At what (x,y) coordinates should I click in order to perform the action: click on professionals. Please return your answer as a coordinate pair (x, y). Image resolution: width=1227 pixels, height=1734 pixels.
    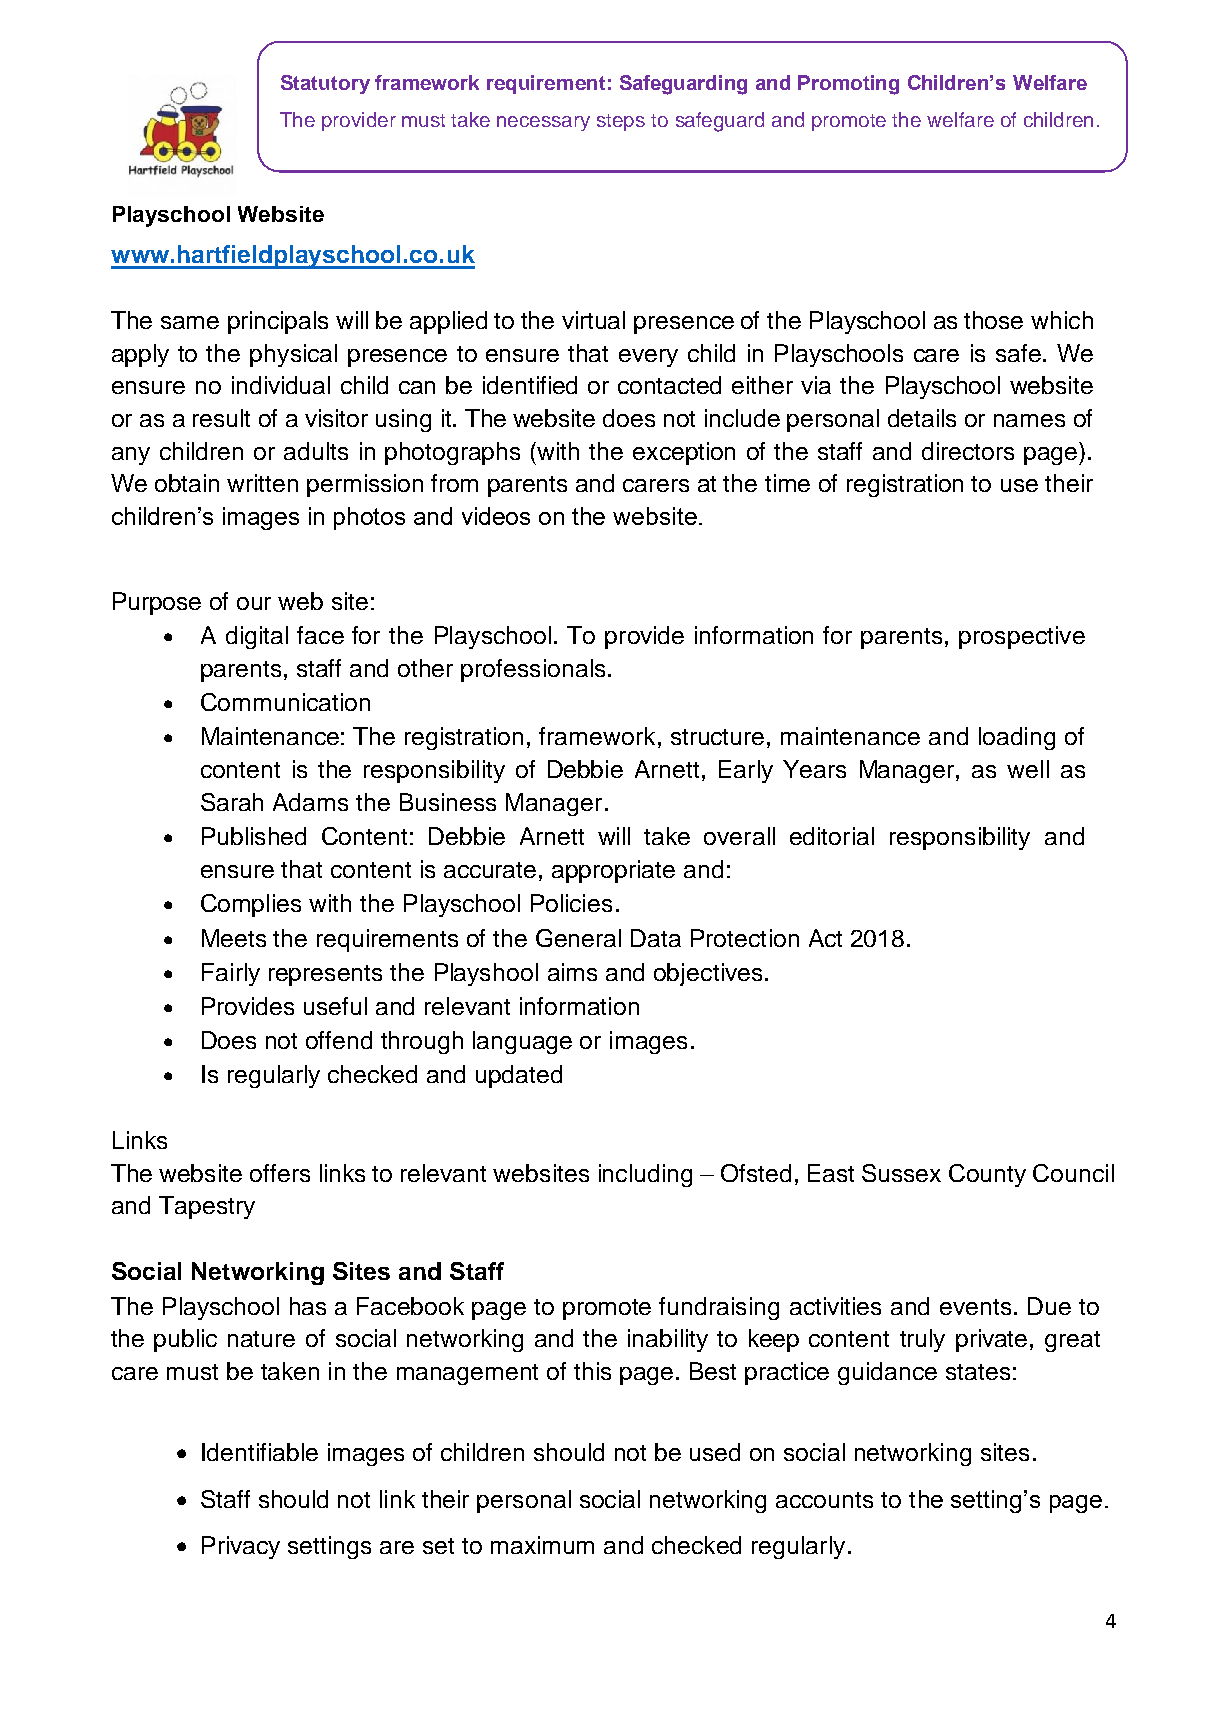
    Looking at the image, I should click on (533, 670).
